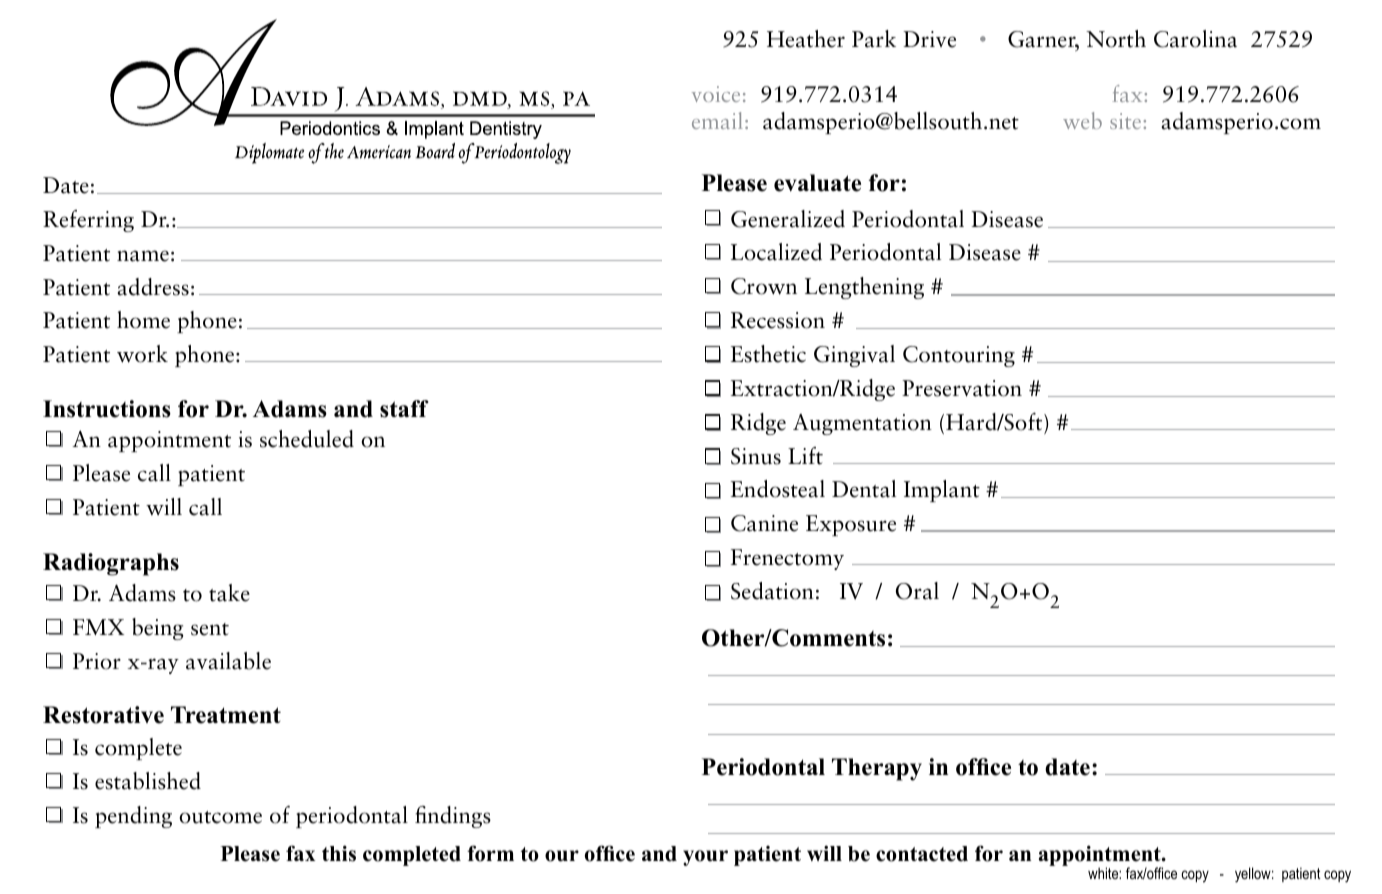  Describe the element at coordinates (1116, 39) in the screenshot. I see `North` at that location.
